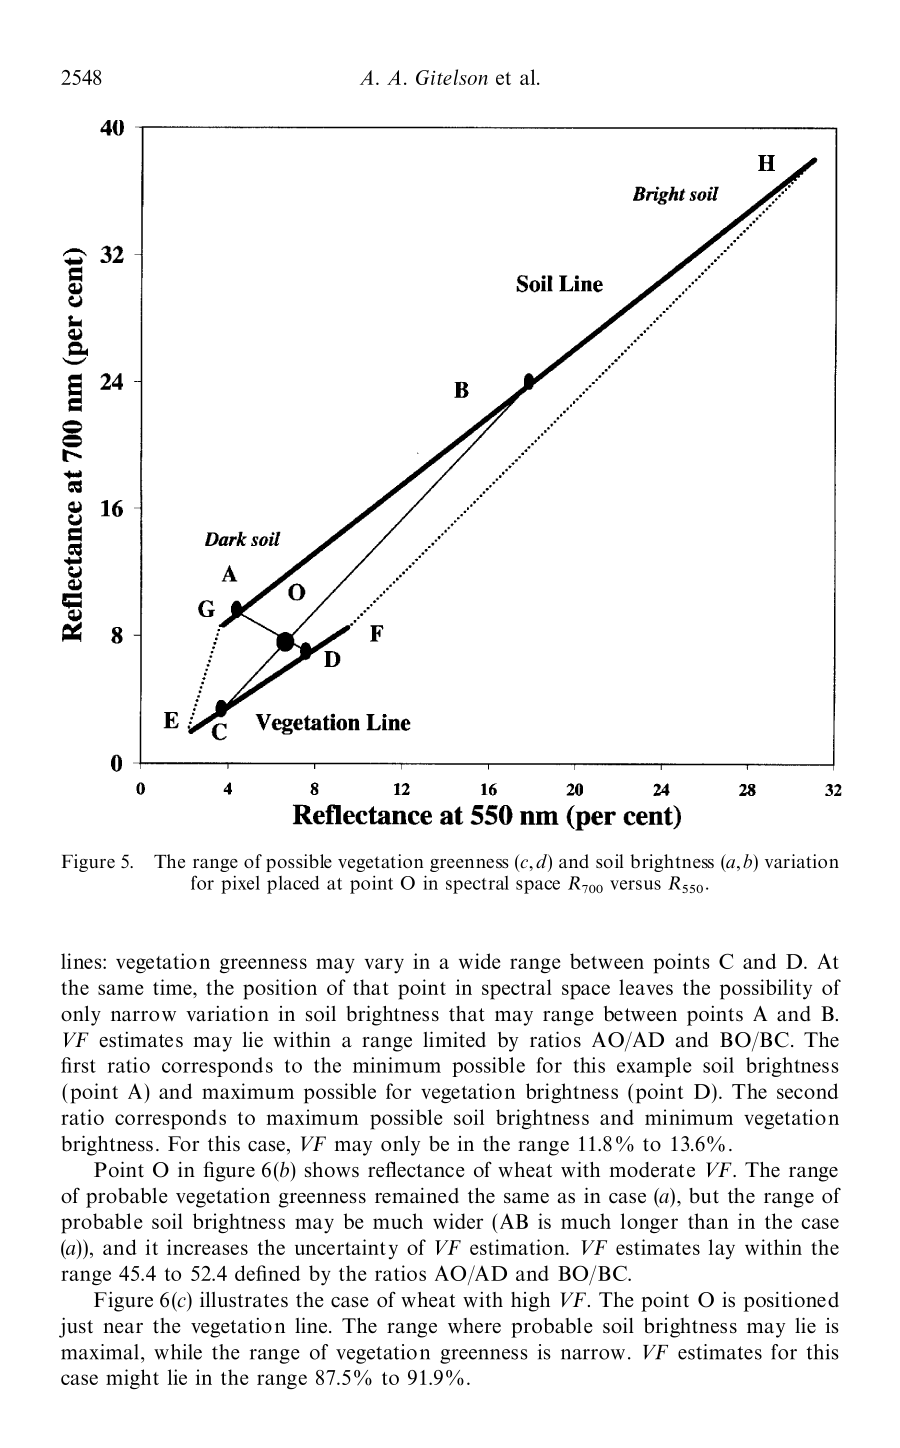 The image size is (900, 1448). I want to click on pixel, so click(240, 884).
